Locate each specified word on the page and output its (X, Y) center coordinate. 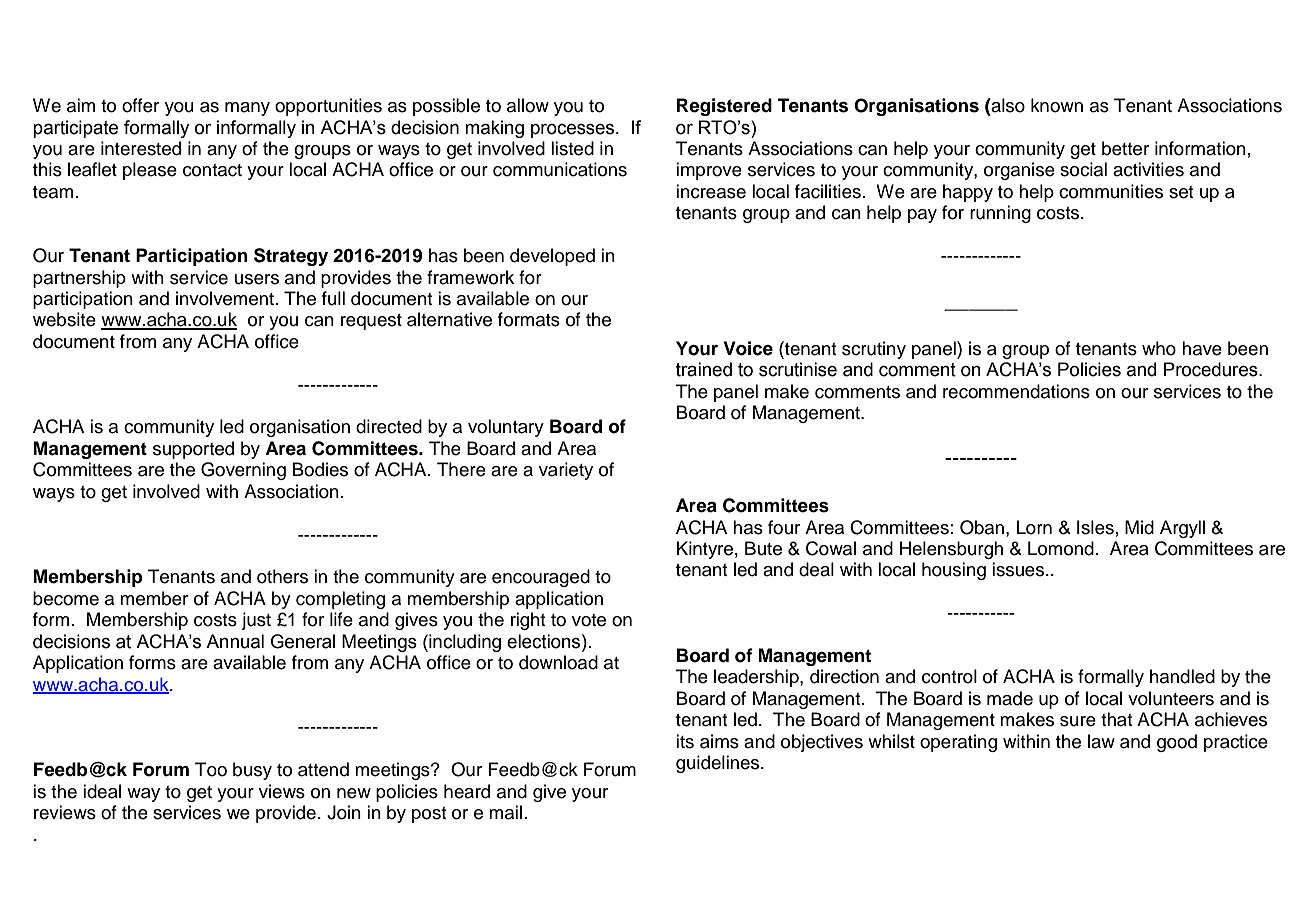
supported (193, 450)
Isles (1095, 527)
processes (574, 131)
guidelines (719, 764)
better (1125, 148)
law (1101, 741)
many (247, 109)
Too (211, 769)
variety (566, 471)
